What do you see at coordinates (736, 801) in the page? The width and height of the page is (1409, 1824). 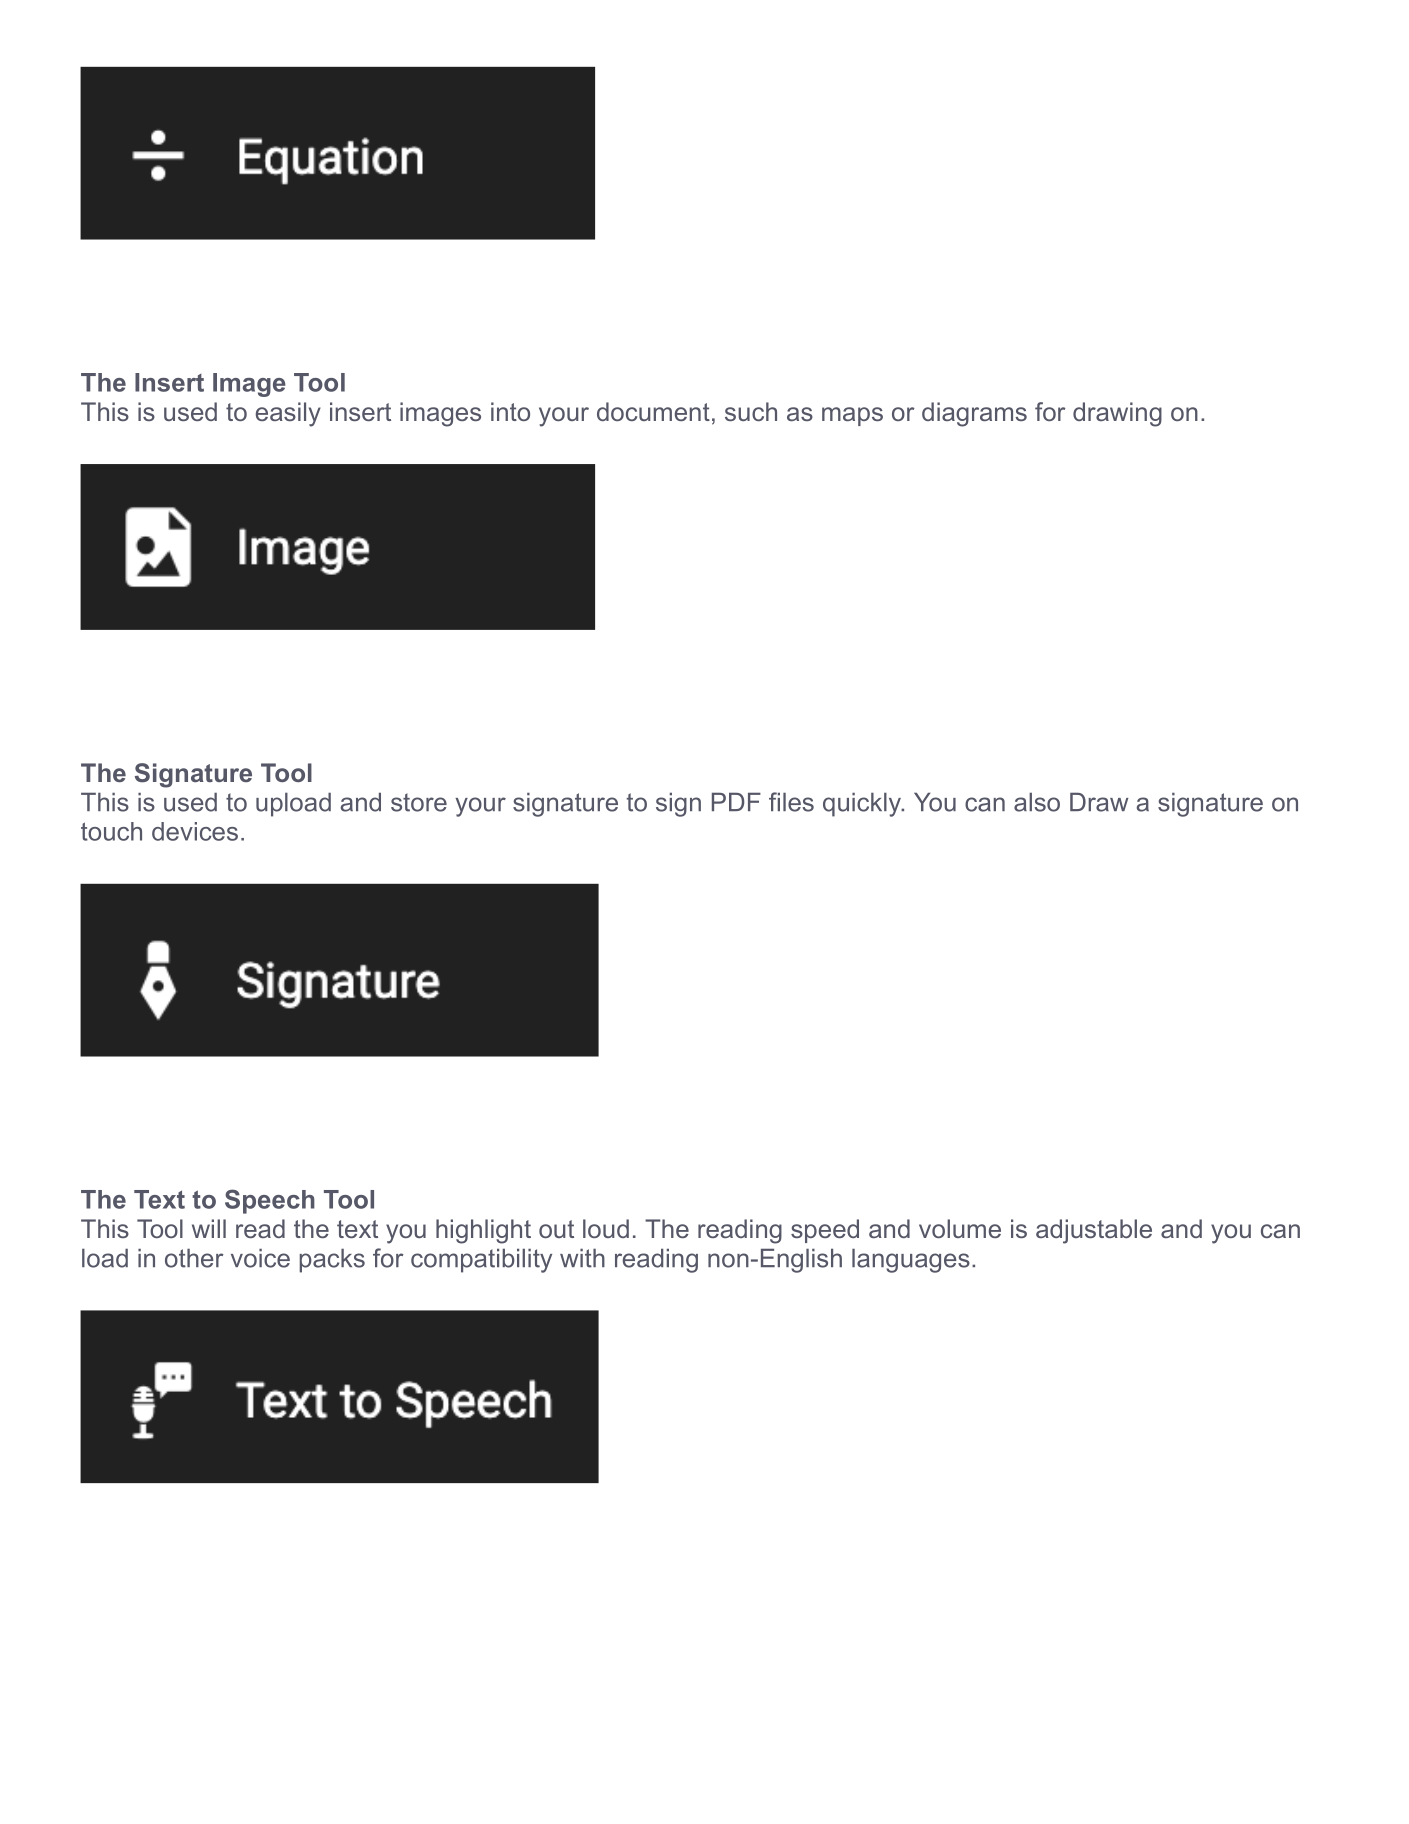 I see `PDF` at bounding box center [736, 801].
